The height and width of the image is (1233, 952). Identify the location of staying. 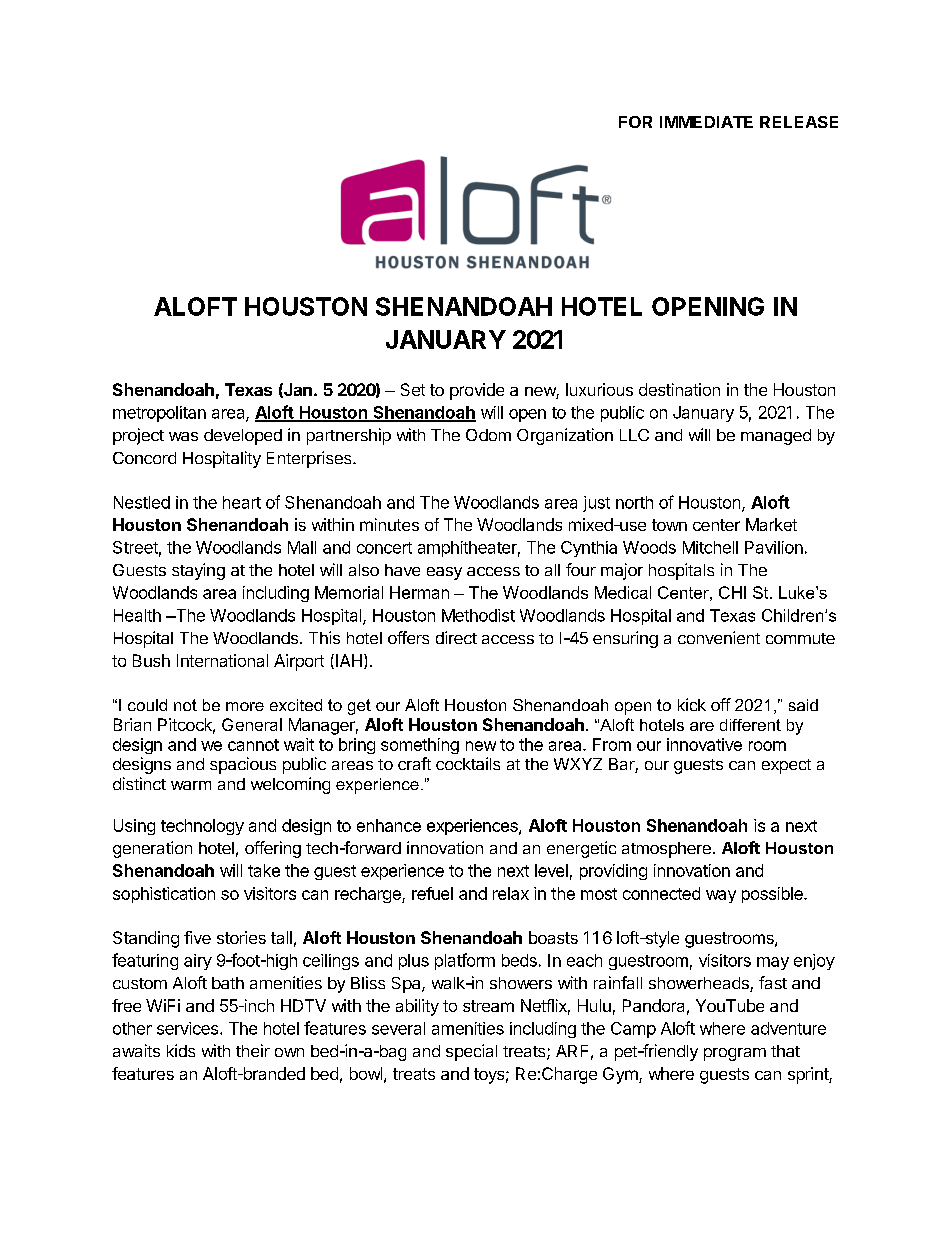
(198, 571).
